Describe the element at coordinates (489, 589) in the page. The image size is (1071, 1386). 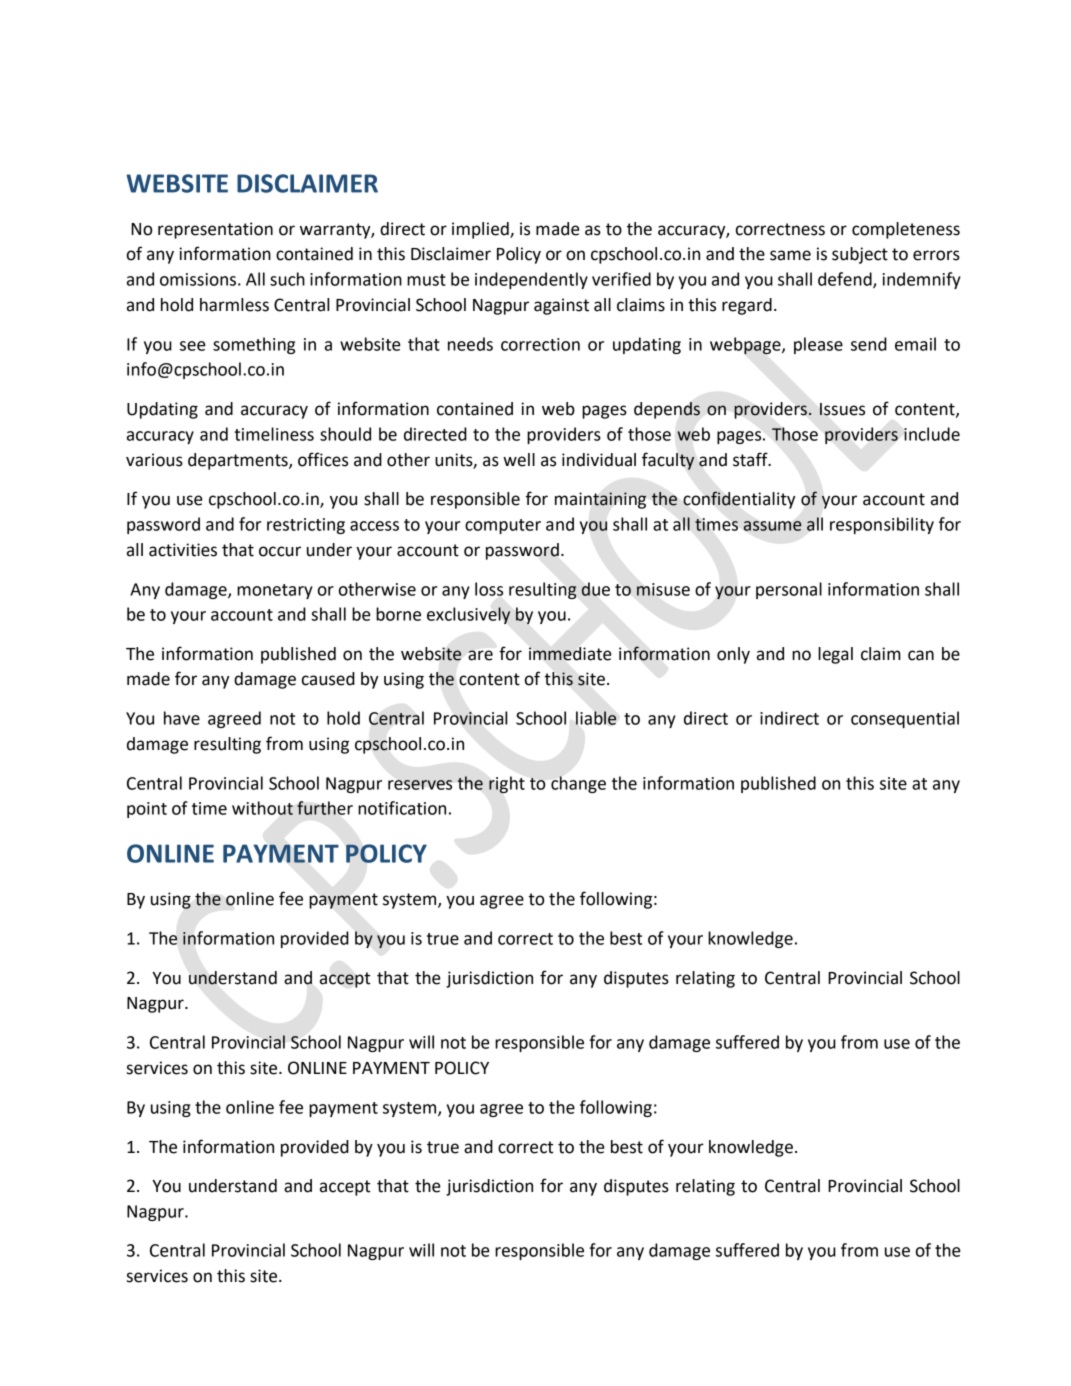
I see `loss` at that location.
